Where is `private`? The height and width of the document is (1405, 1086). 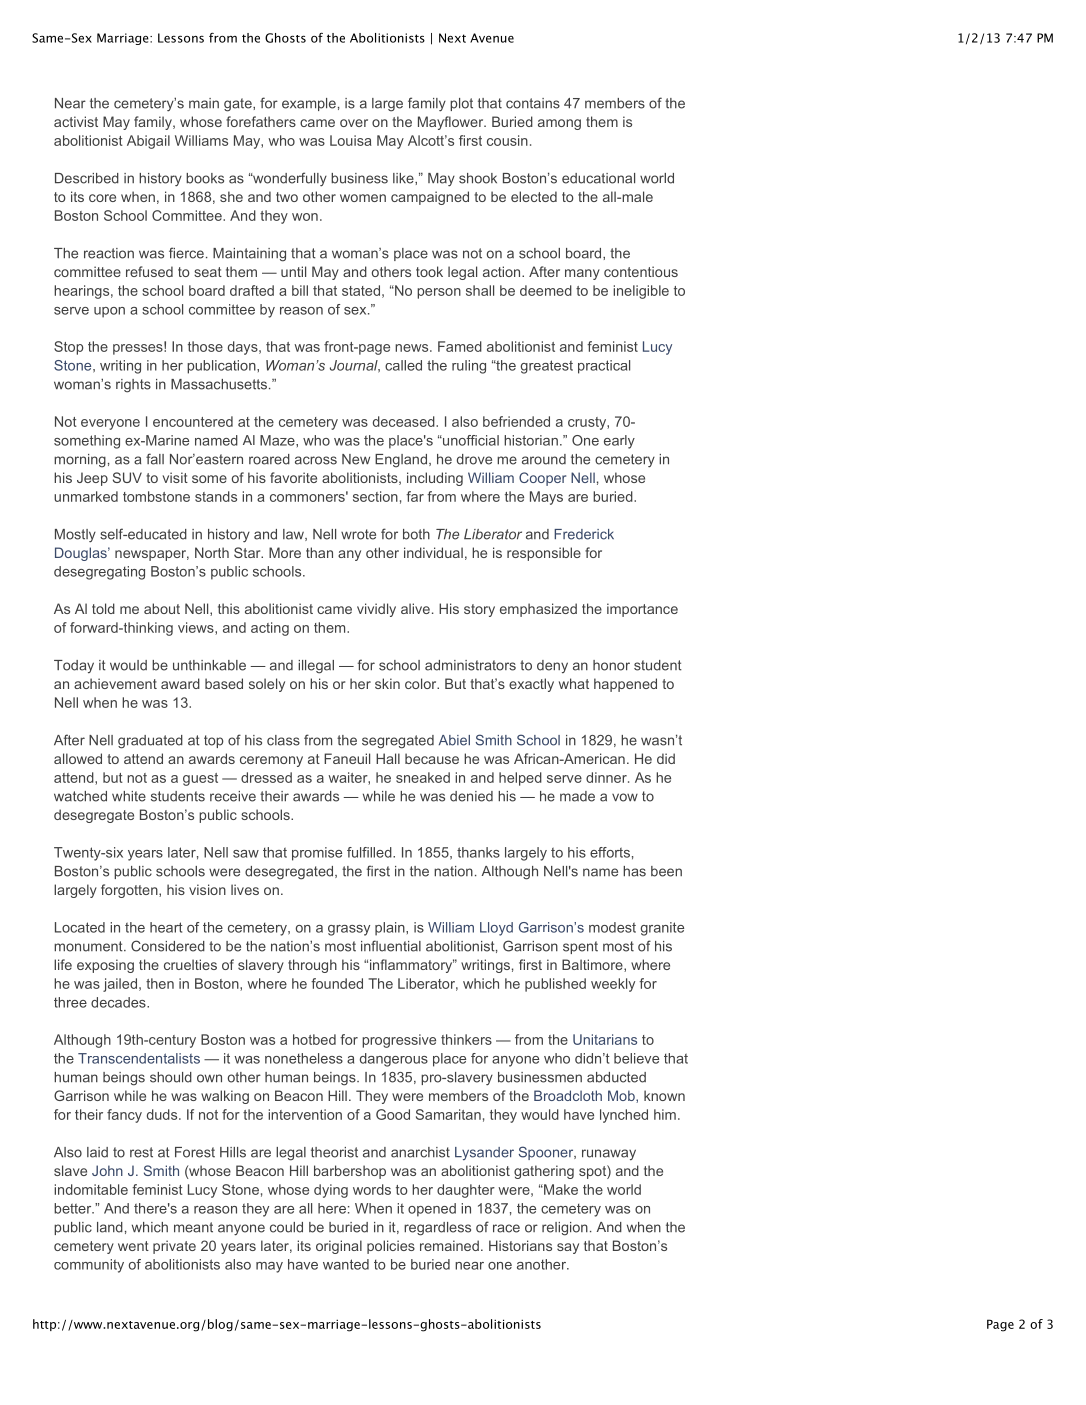
private is located at coordinates (174, 1247).
